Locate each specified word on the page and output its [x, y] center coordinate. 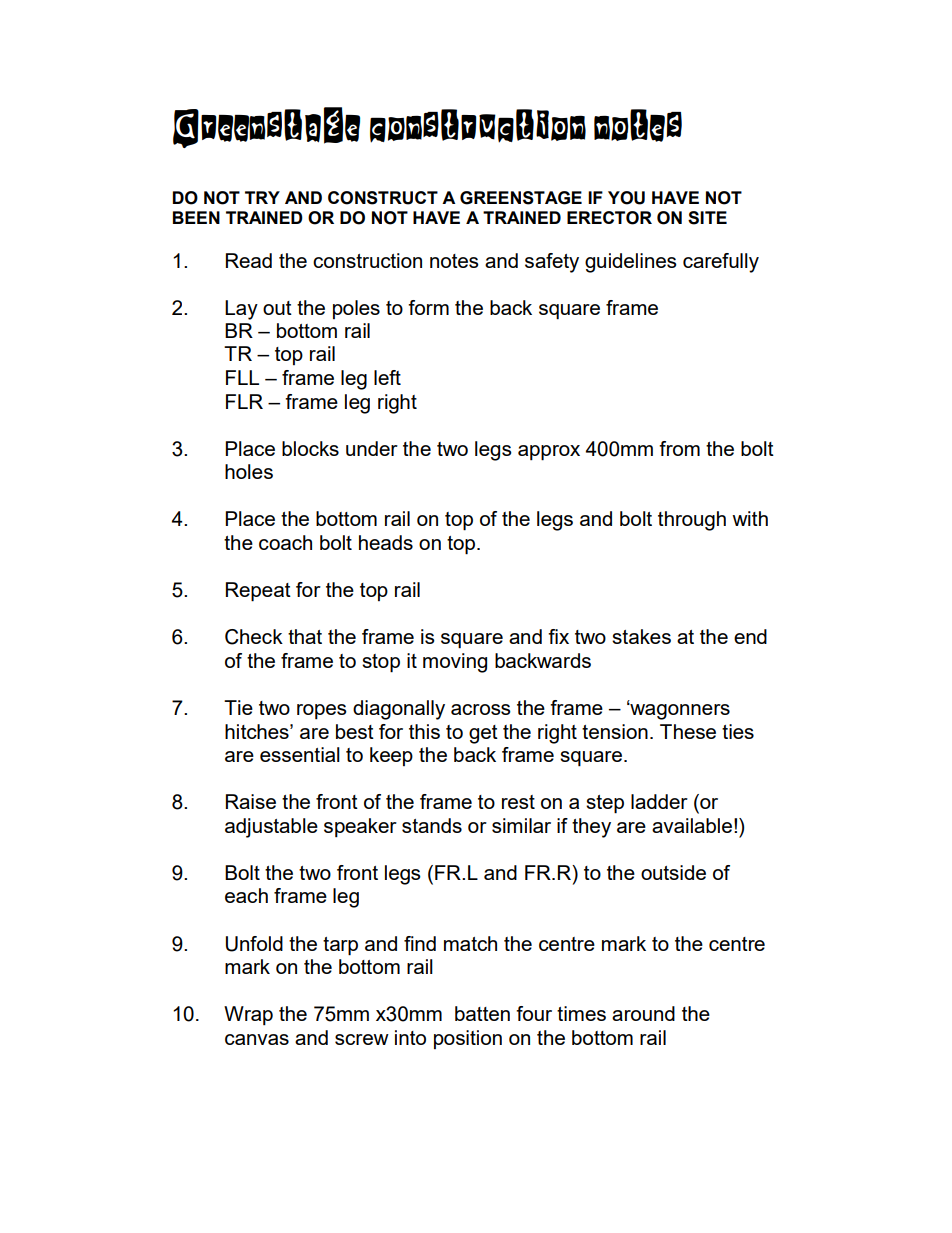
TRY [262, 197]
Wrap [248, 1015]
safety [552, 263]
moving [455, 663]
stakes [641, 636]
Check [254, 637]
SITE [707, 218]
